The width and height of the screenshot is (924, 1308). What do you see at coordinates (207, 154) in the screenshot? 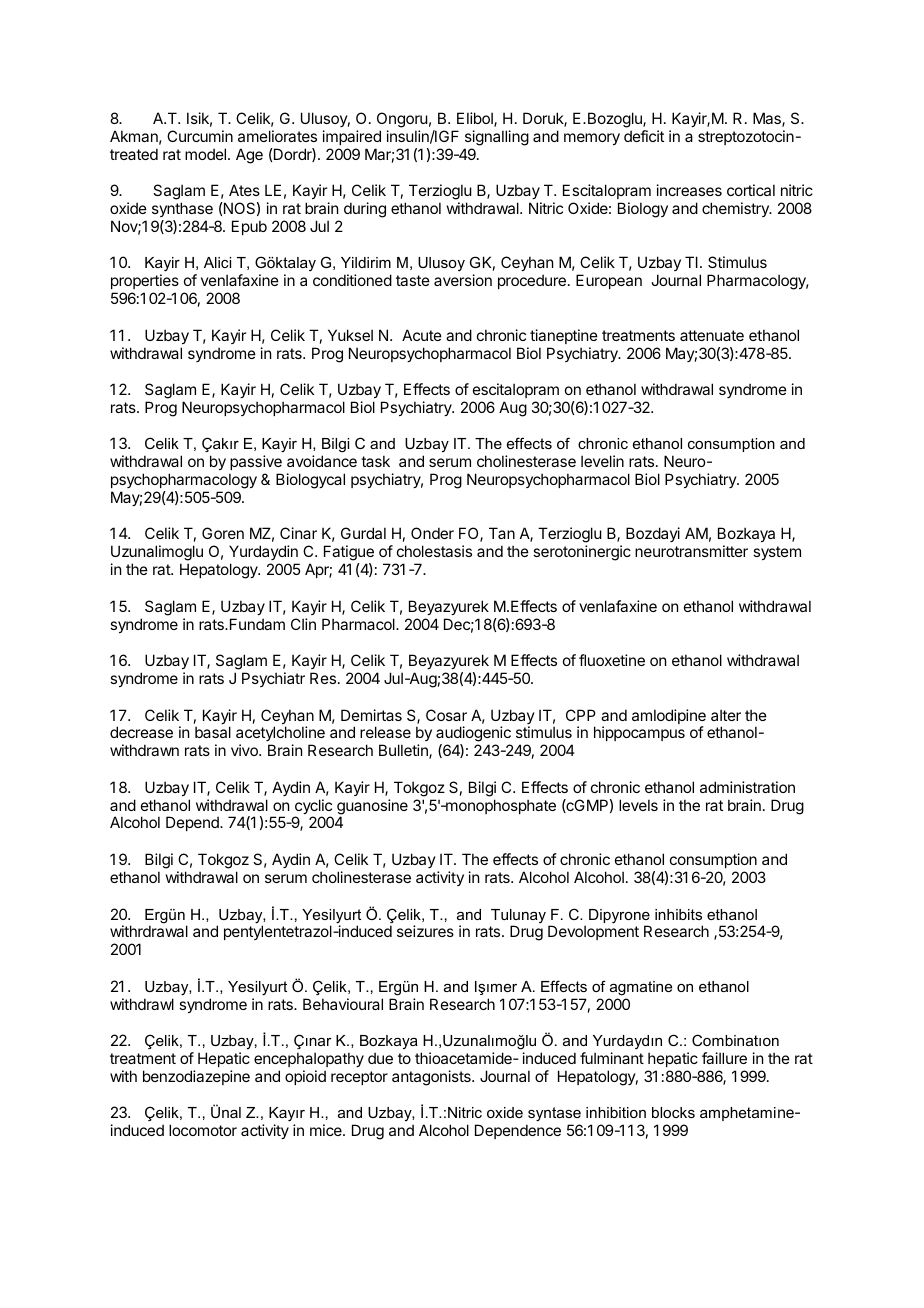
I see `model` at bounding box center [207, 154].
